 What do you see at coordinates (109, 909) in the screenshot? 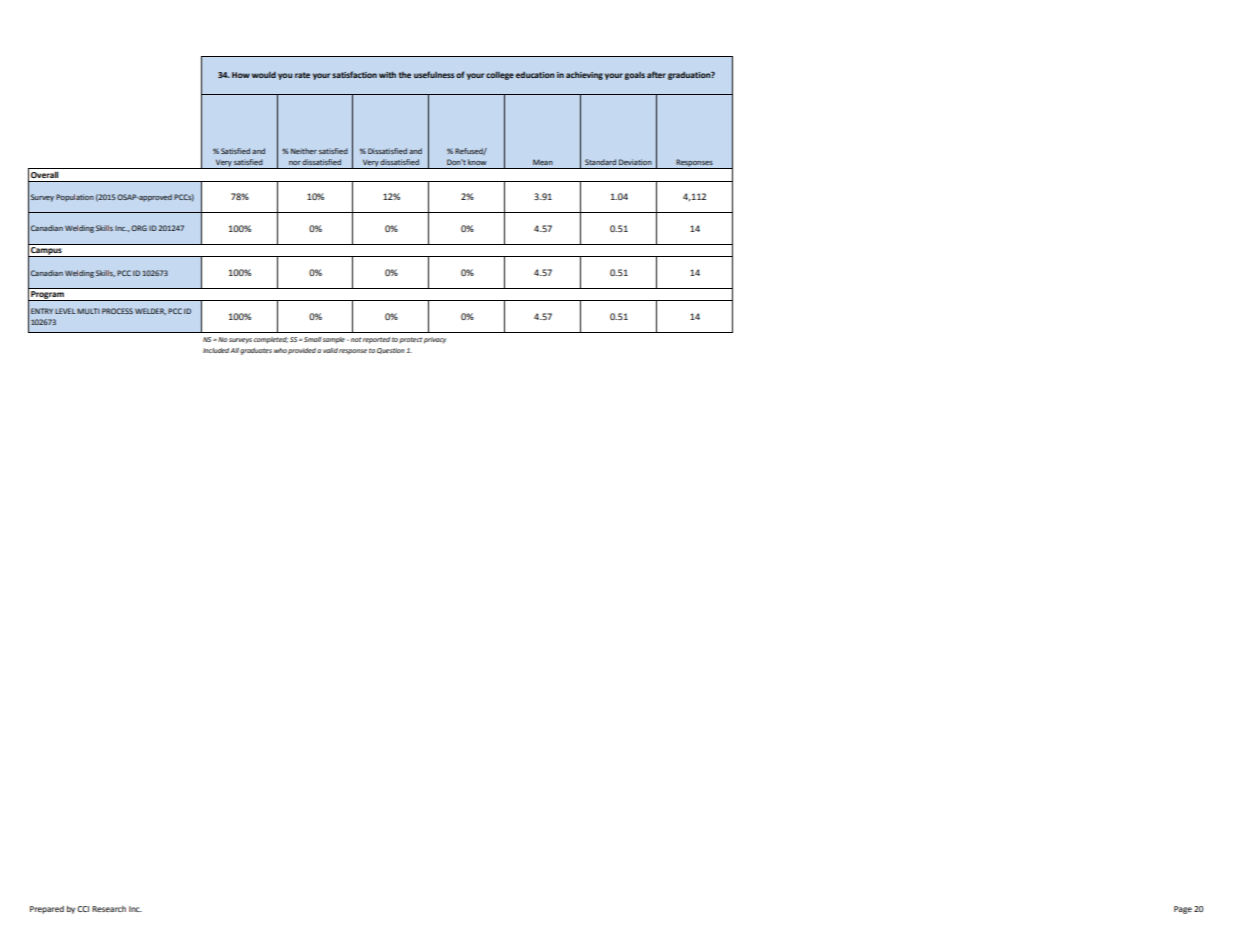
I see `Research` at bounding box center [109, 909].
